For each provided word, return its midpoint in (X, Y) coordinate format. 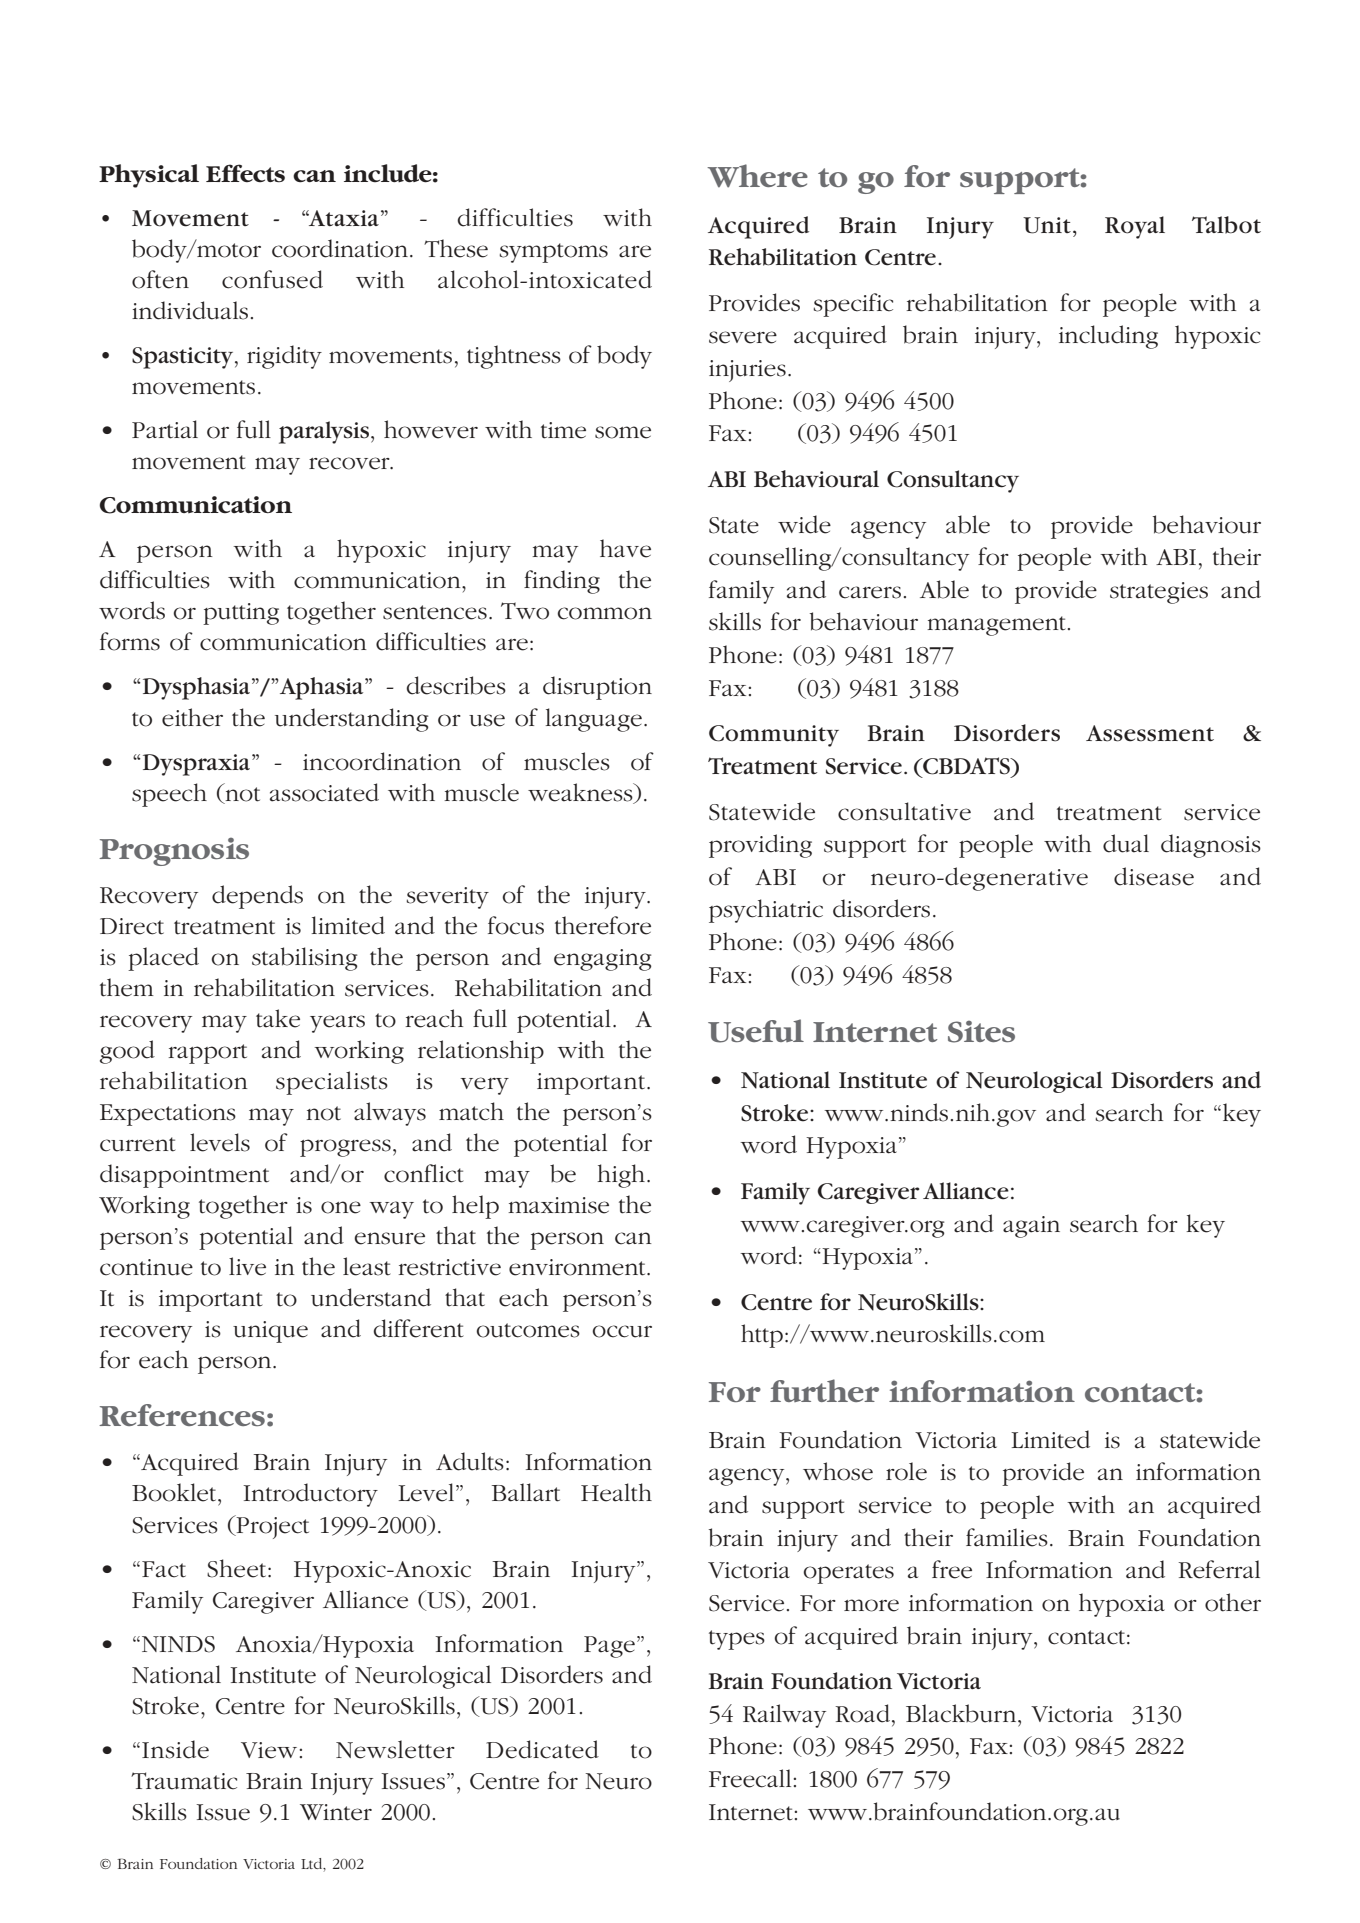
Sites (981, 1032)
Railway (784, 1716)
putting (241, 614)
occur (622, 1331)
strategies (1159, 593)
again (1031, 1227)
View (269, 1750)
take (278, 1018)
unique (270, 1332)
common (605, 613)
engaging (602, 960)
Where (757, 176)
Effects (245, 173)
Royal (1135, 227)
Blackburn (962, 1713)
